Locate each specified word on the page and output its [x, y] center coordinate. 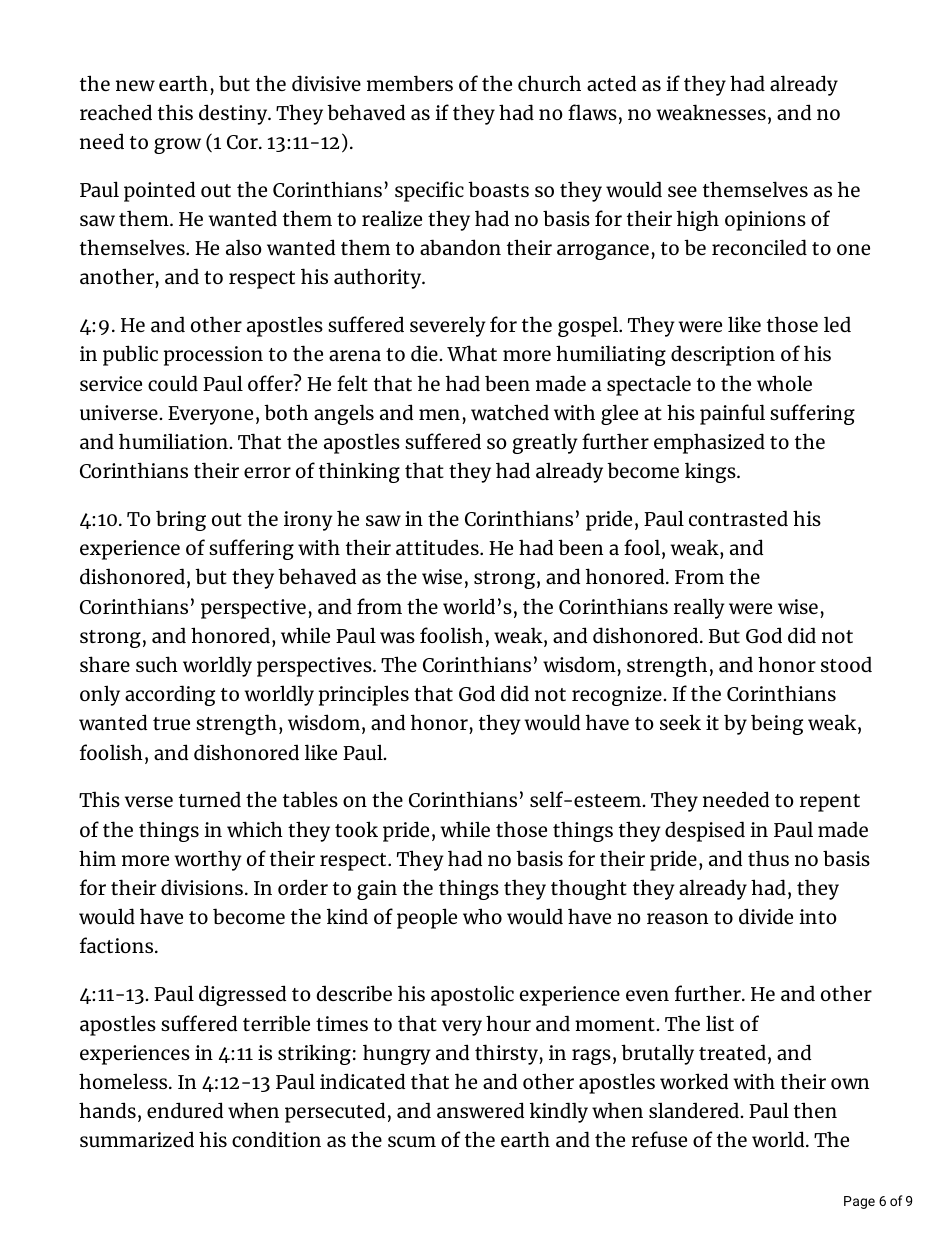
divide [766, 916]
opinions [765, 221]
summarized [137, 1139]
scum [412, 1141]
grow [177, 146]
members [410, 83]
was [397, 637]
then [815, 1110]
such [157, 664]
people [427, 918]
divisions [203, 887]
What [472, 353]
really [699, 608]
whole [784, 383]
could [173, 383]
